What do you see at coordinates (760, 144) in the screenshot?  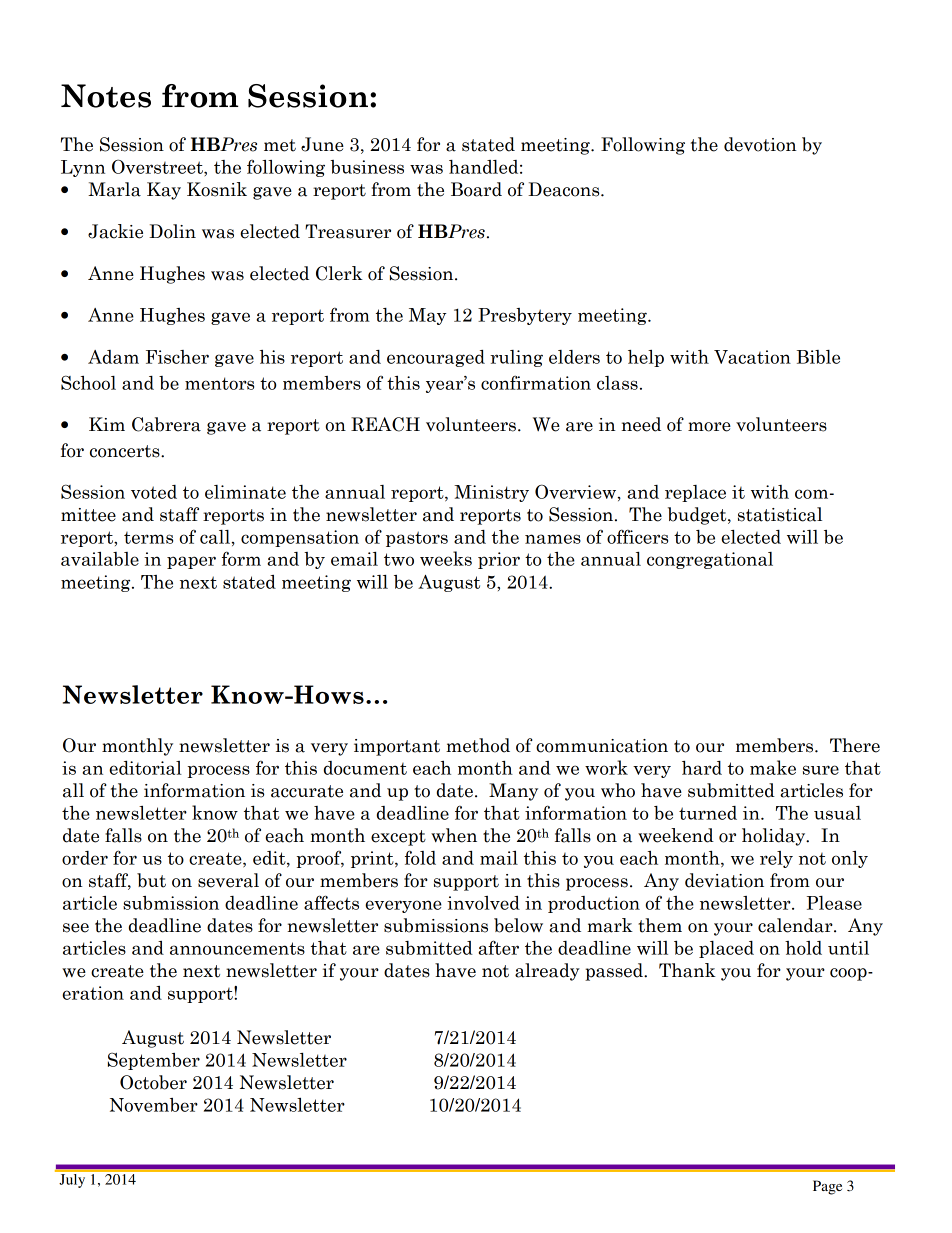 I see `devotion` at bounding box center [760, 144].
